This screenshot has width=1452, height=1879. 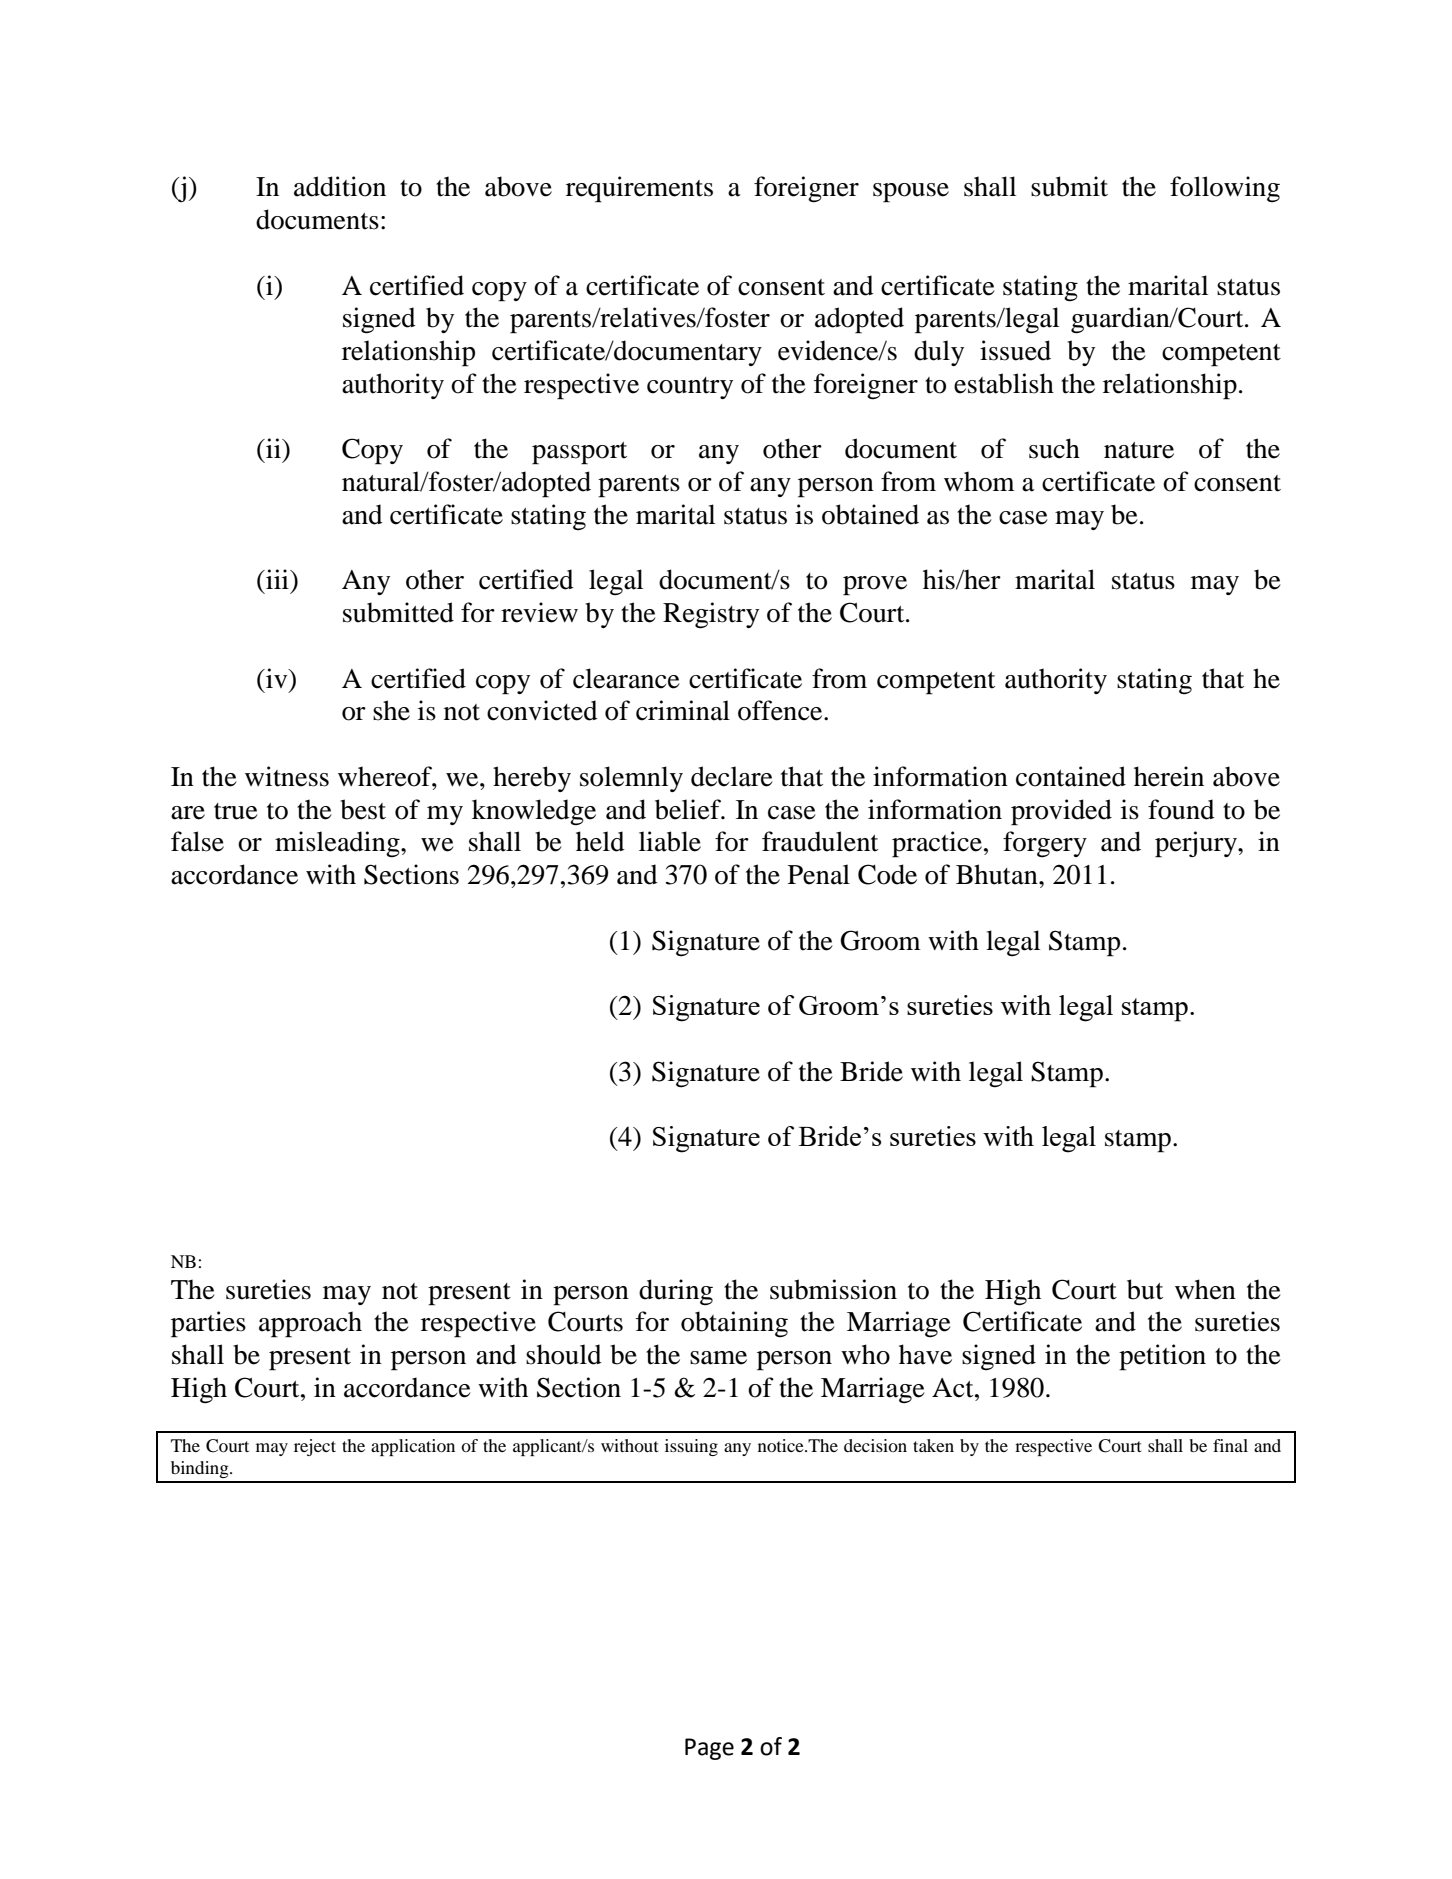 I want to click on final, so click(x=1230, y=1445).
